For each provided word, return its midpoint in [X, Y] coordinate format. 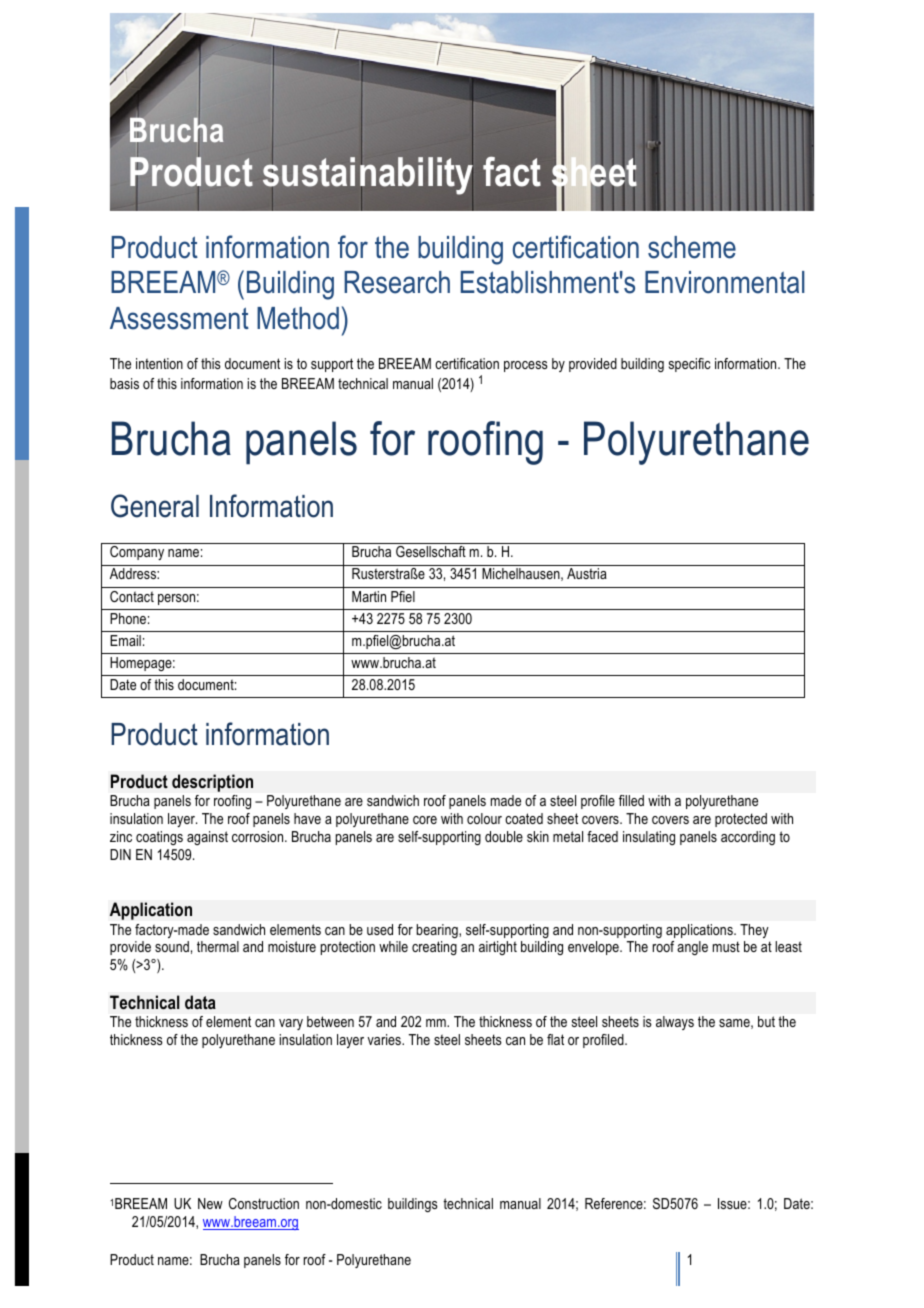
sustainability [368, 177]
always [675, 1023]
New [210, 1203]
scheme [692, 247]
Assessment [179, 318]
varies [385, 1039]
